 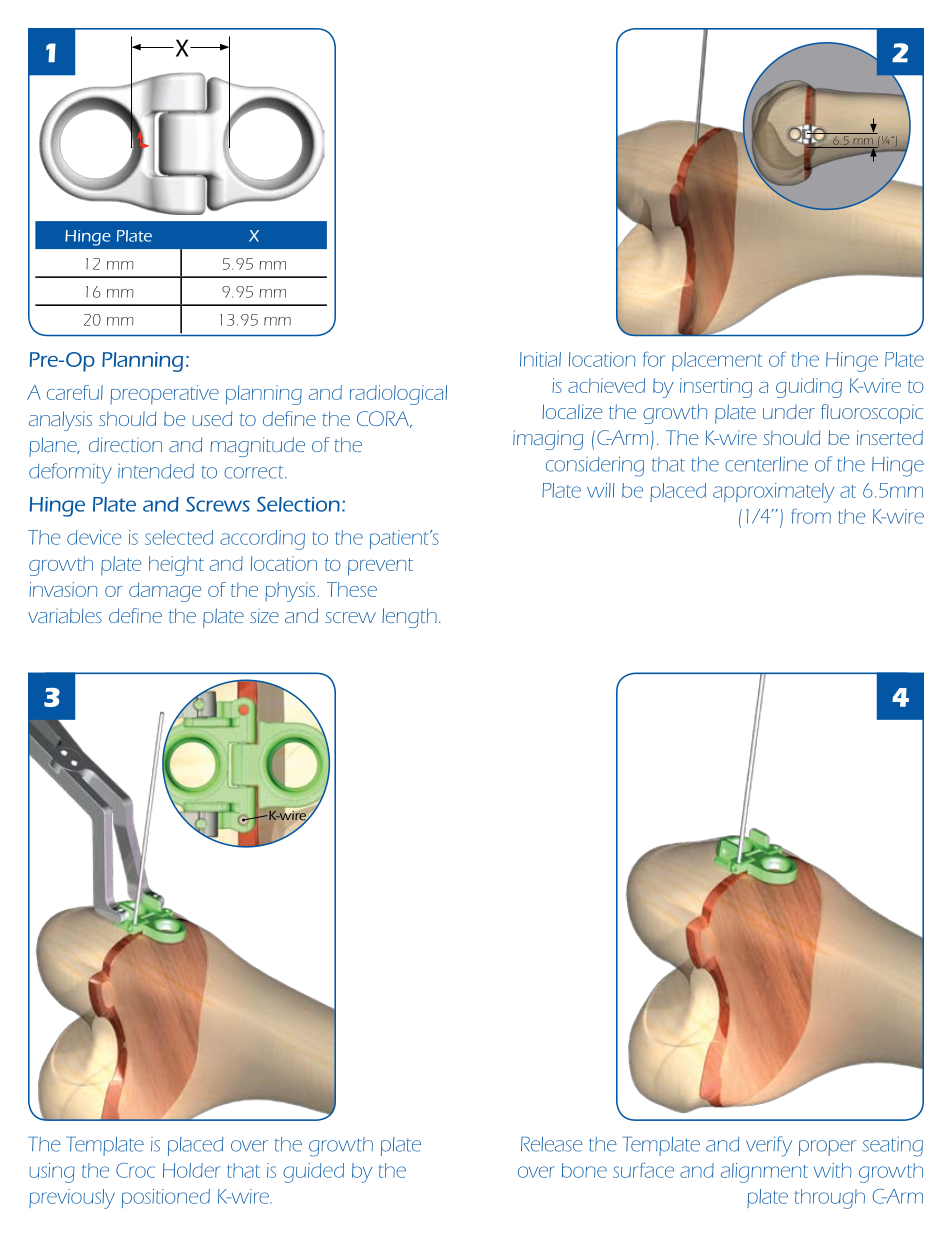 I want to click on preoperative, so click(x=164, y=395).
